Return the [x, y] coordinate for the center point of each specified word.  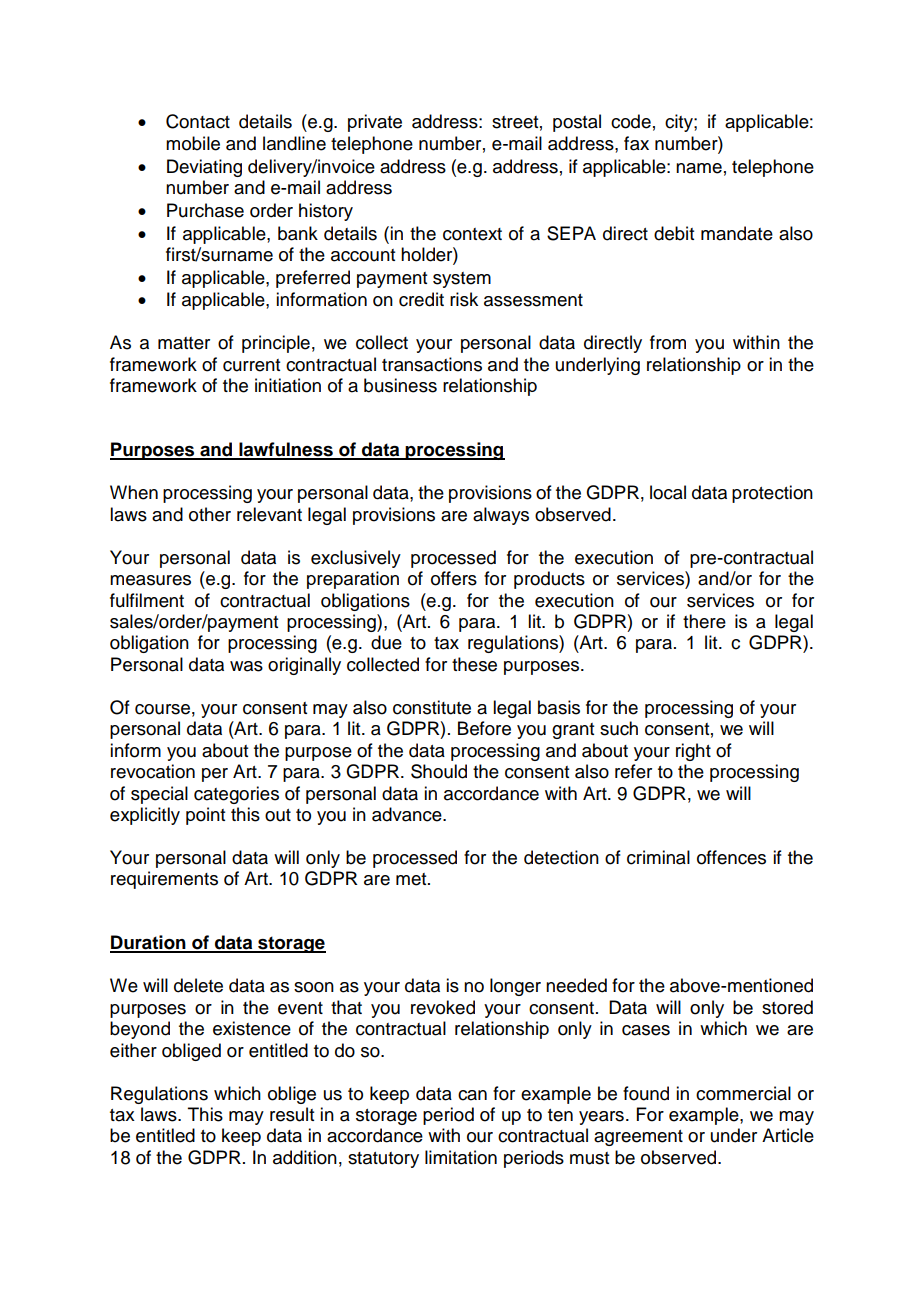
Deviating [204, 168]
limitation [461, 1157]
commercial [743, 1093]
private [375, 123]
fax [636, 143]
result [292, 1114]
